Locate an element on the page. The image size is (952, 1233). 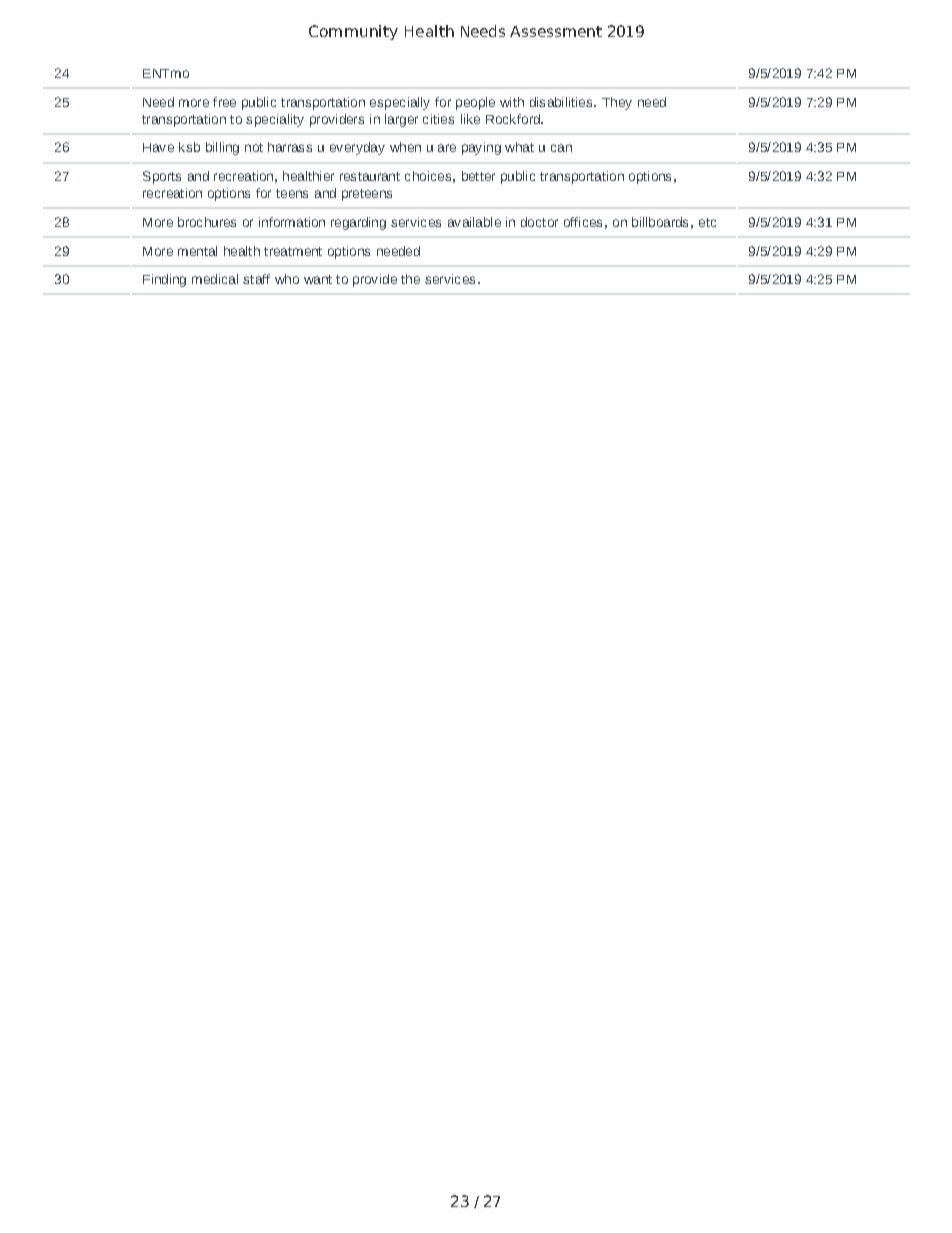
Sports is located at coordinates (162, 177).
